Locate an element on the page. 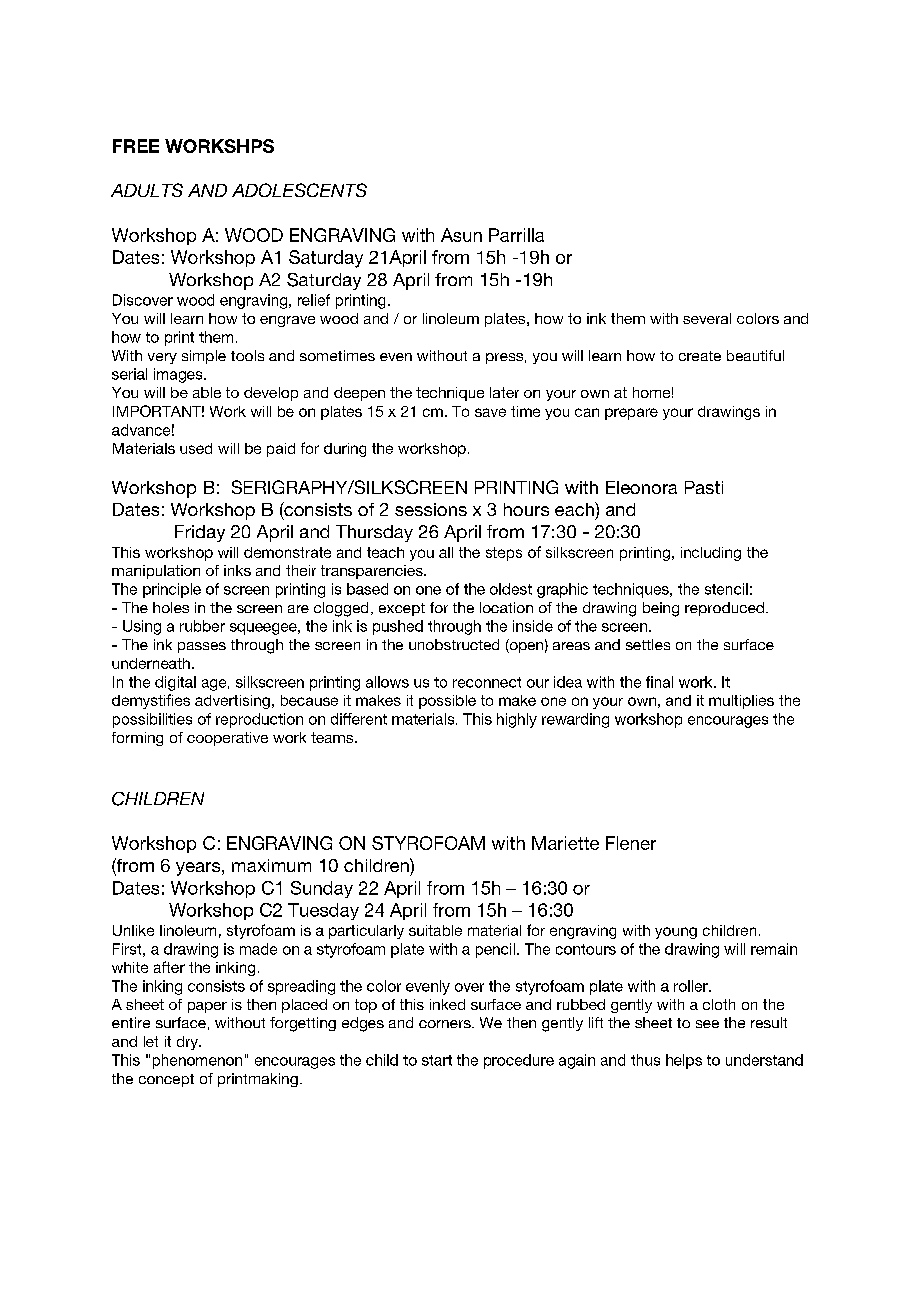 This page has width=924, height=1308. sessions is located at coordinates (431, 509).
